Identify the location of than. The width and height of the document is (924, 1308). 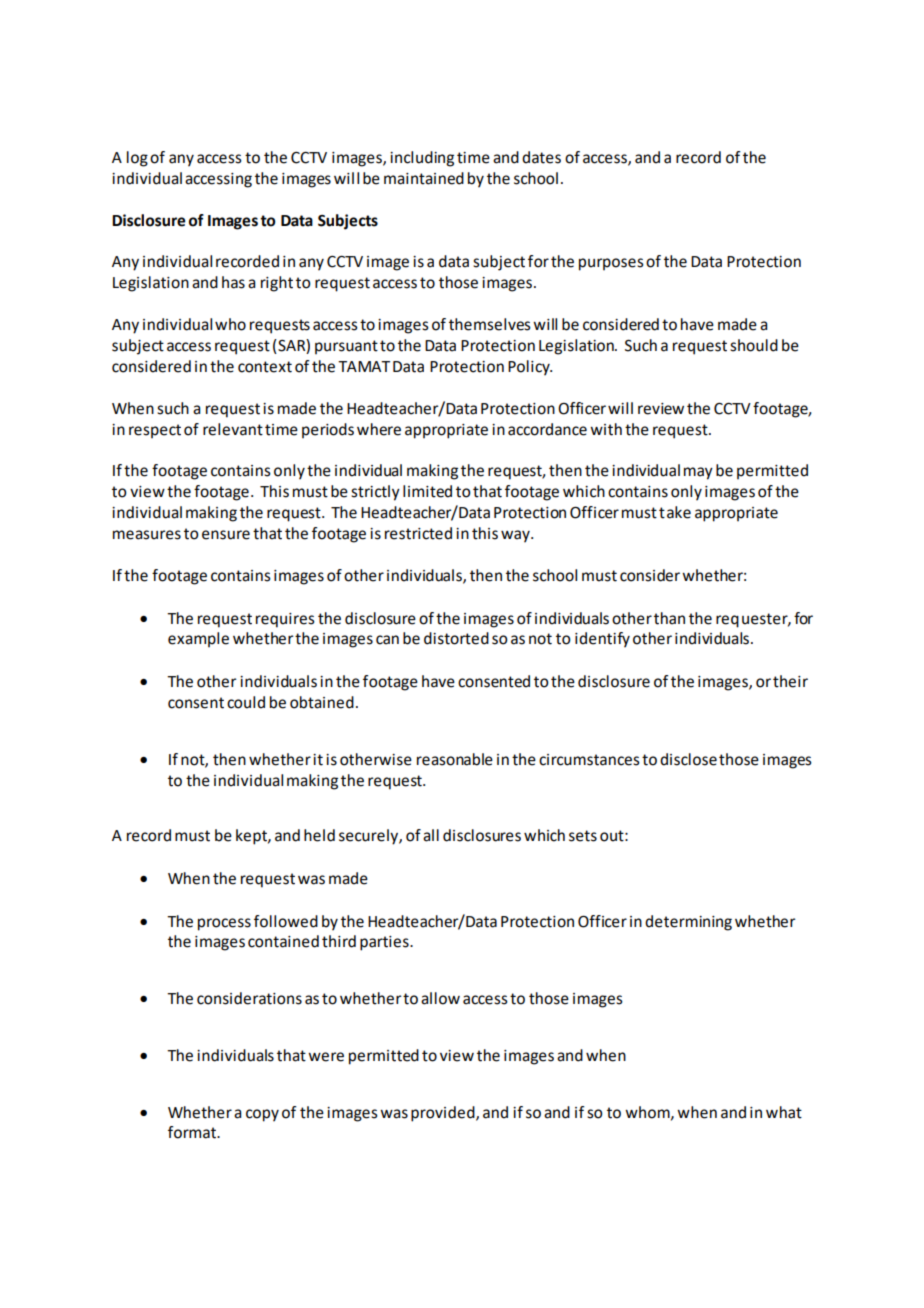
(669, 618).
